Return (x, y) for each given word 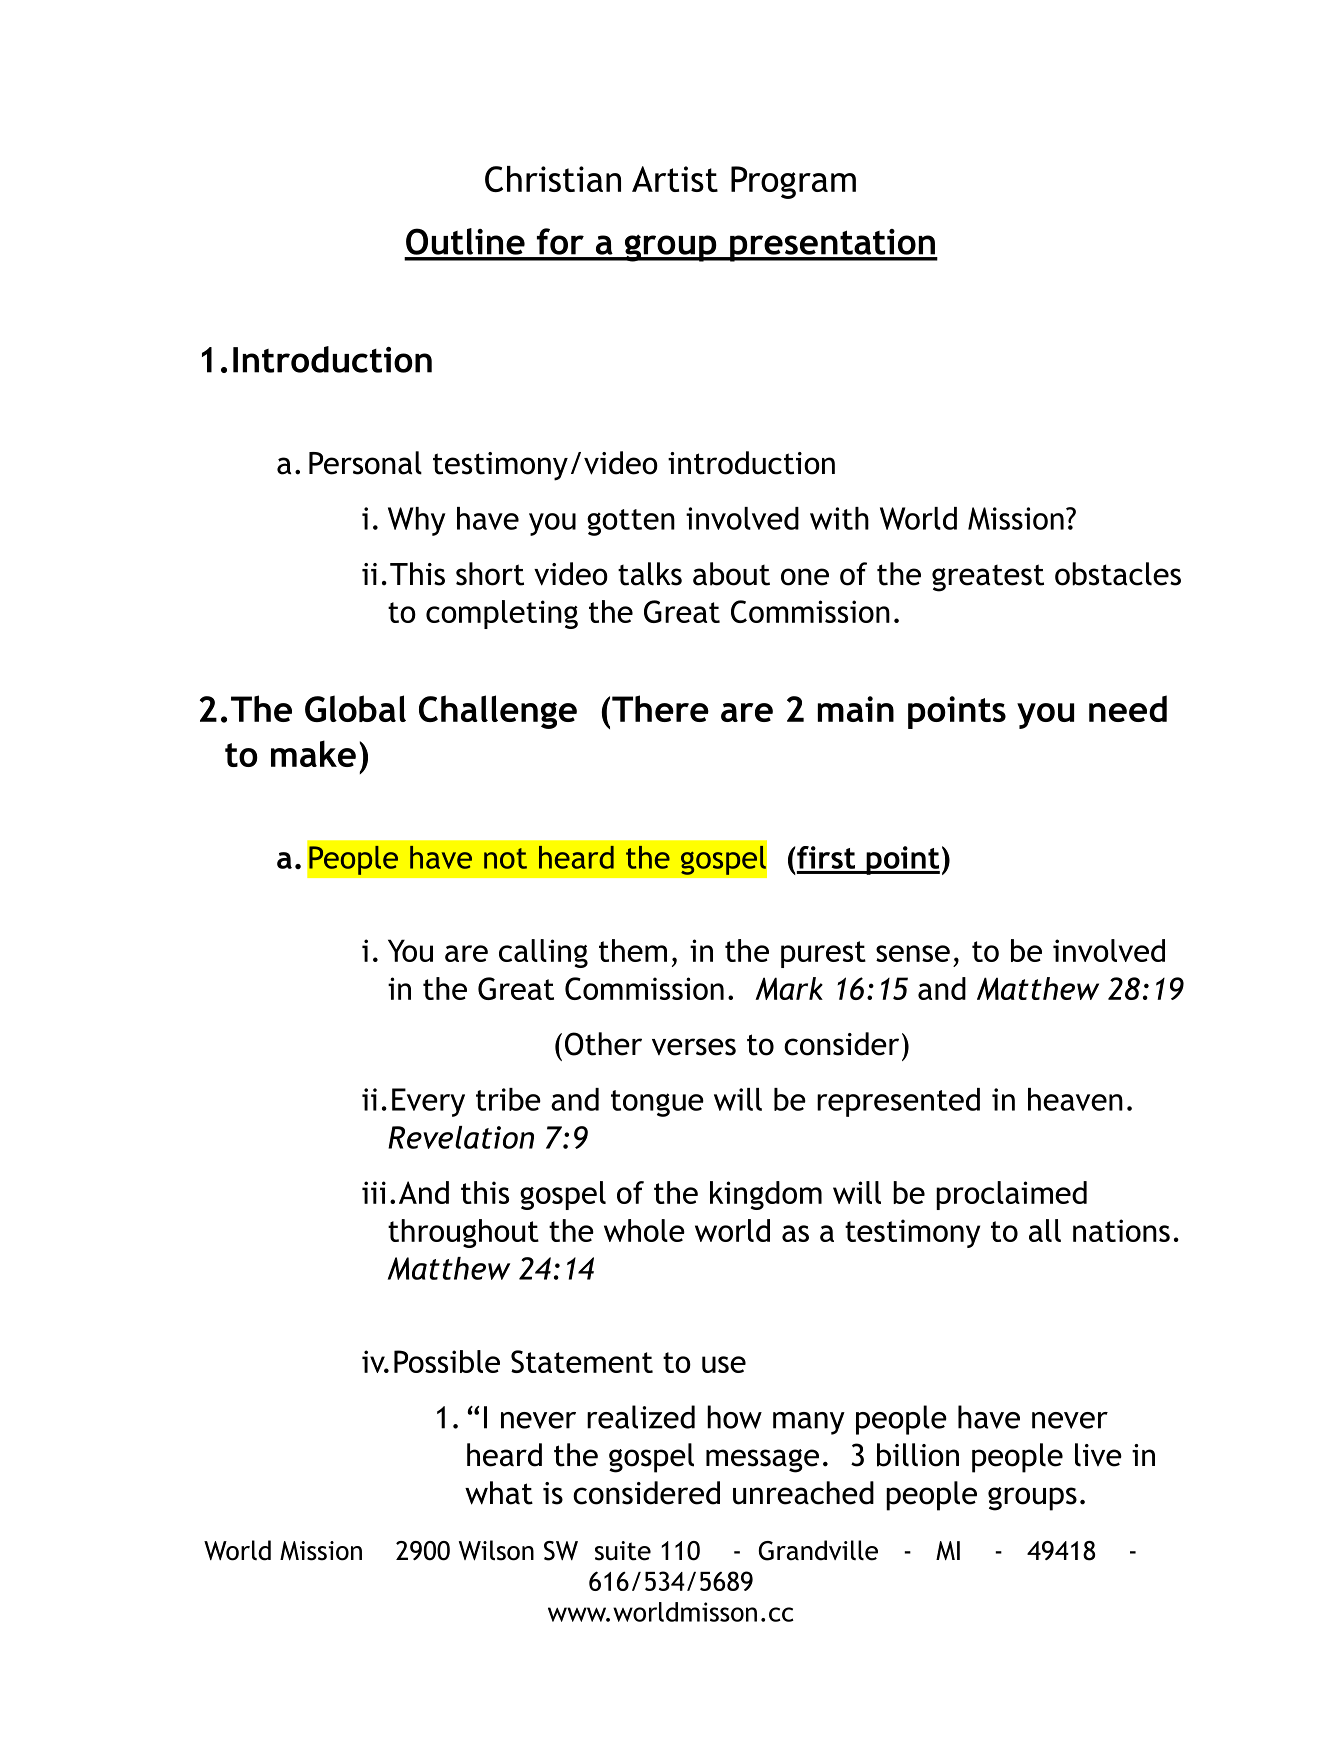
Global (355, 708)
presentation (832, 245)
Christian (553, 179)
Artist (675, 179)
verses (694, 1047)
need (1128, 708)
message (762, 1461)
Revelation (461, 1137)
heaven (1075, 1099)
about (731, 574)
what (499, 1493)
